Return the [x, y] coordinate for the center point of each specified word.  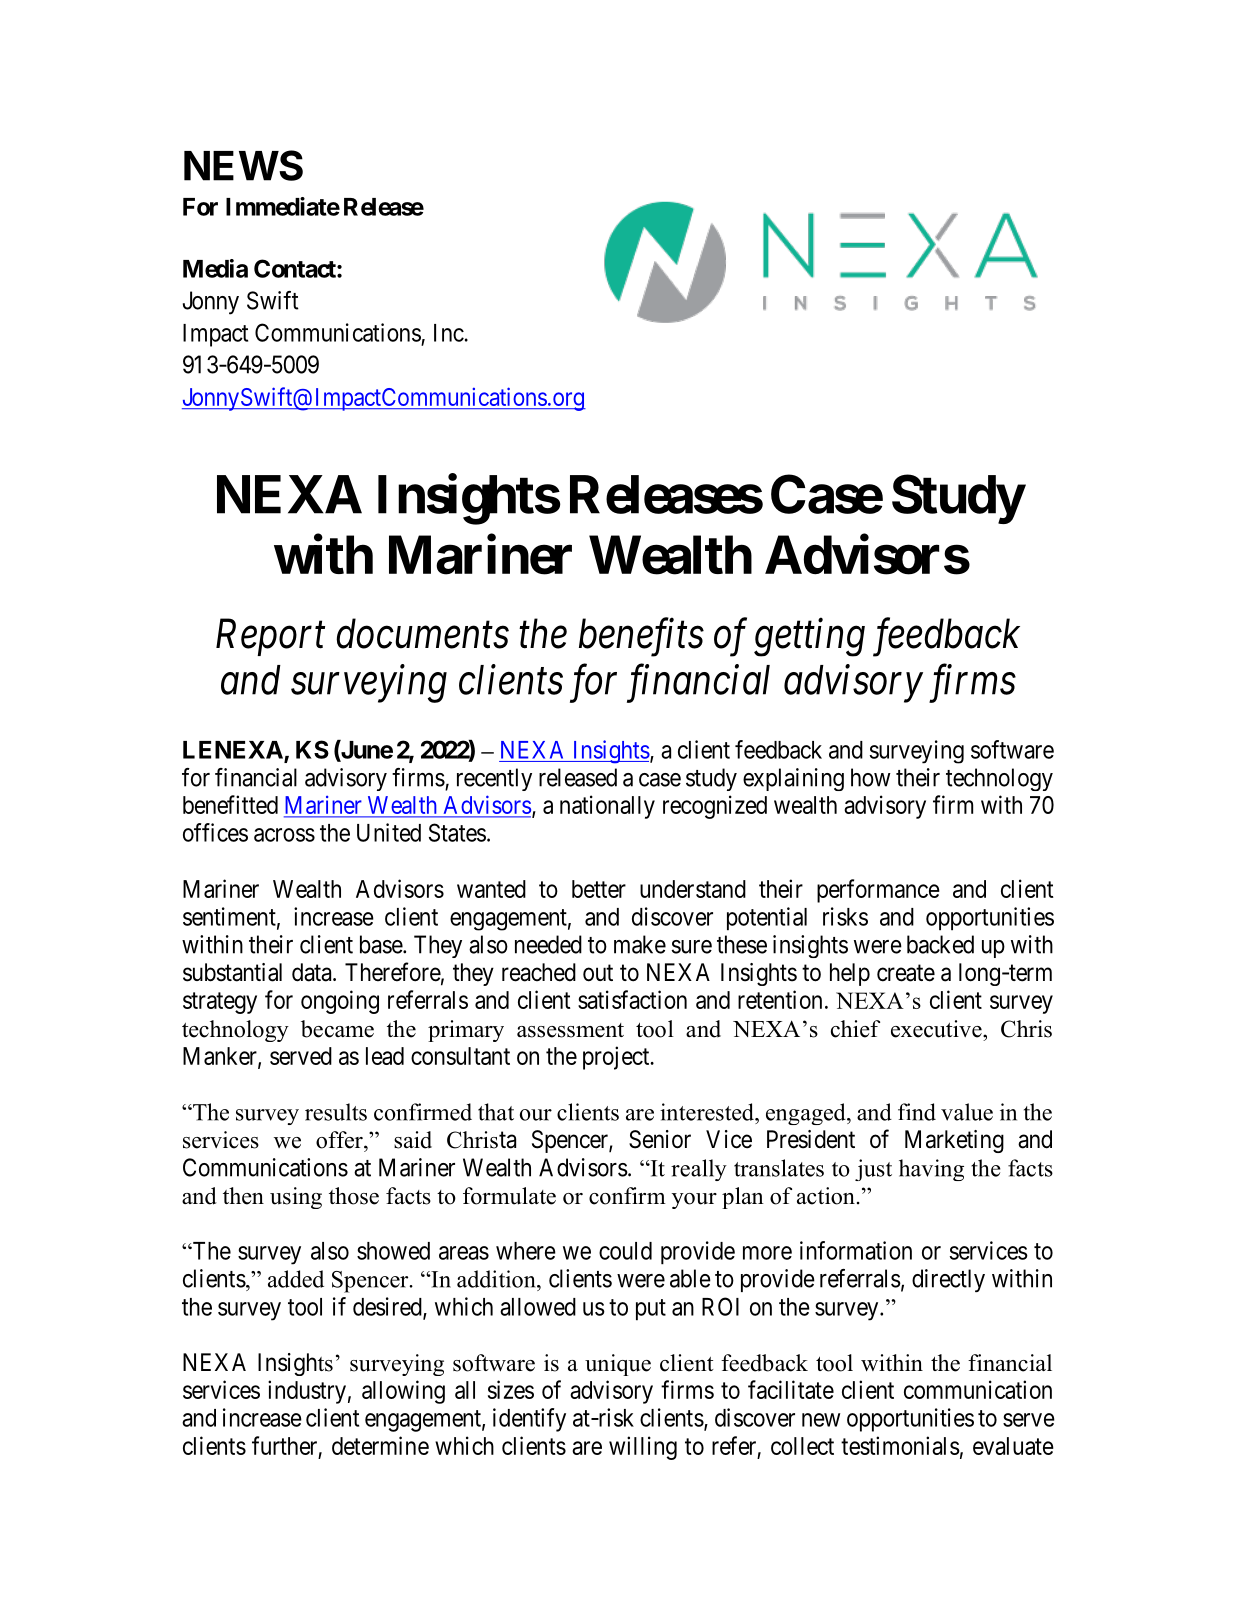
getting [809, 638]
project [617, 1058]
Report [270, 637]
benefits [641, 637]
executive [937, 1029]
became [337, 1029]
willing [643, 1448]
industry [307, 1392]
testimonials [900, 1445]
